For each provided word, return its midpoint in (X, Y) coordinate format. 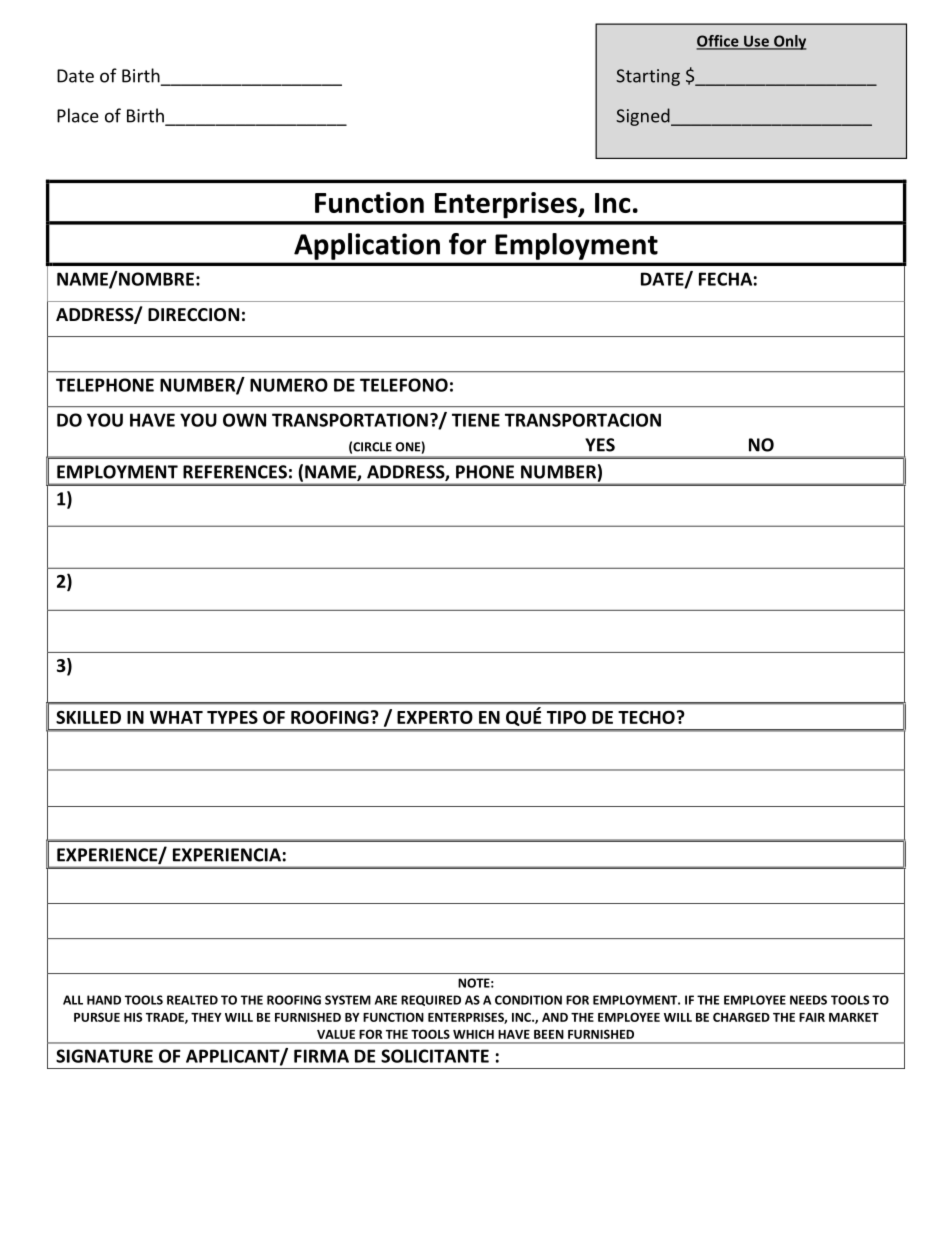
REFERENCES (235, 472)
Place (78, 115)
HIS (133, 1017)
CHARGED (741, 1017)
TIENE (476, 420)
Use (756, 42)
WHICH (473, 1034)
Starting (648, 77)
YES (600, 445)
